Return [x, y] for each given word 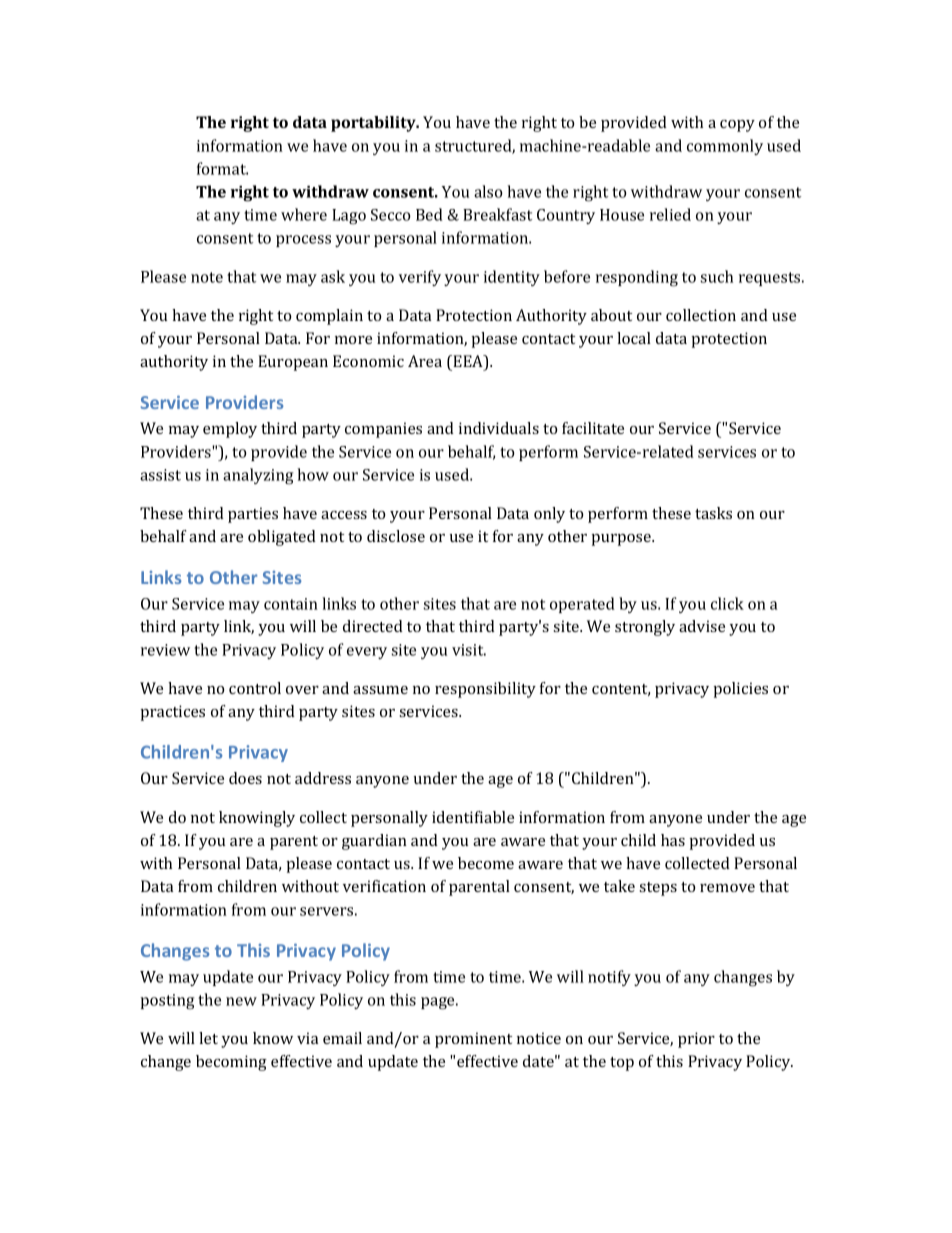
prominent [473, 1040]
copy [737, 126]
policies [741, 690]
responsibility [485, 690]
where [304, 214]
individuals [499, 428]
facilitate [593, 428]
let [208, 1038]
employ [230, 430]
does [245, 778]
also [488, 191]
